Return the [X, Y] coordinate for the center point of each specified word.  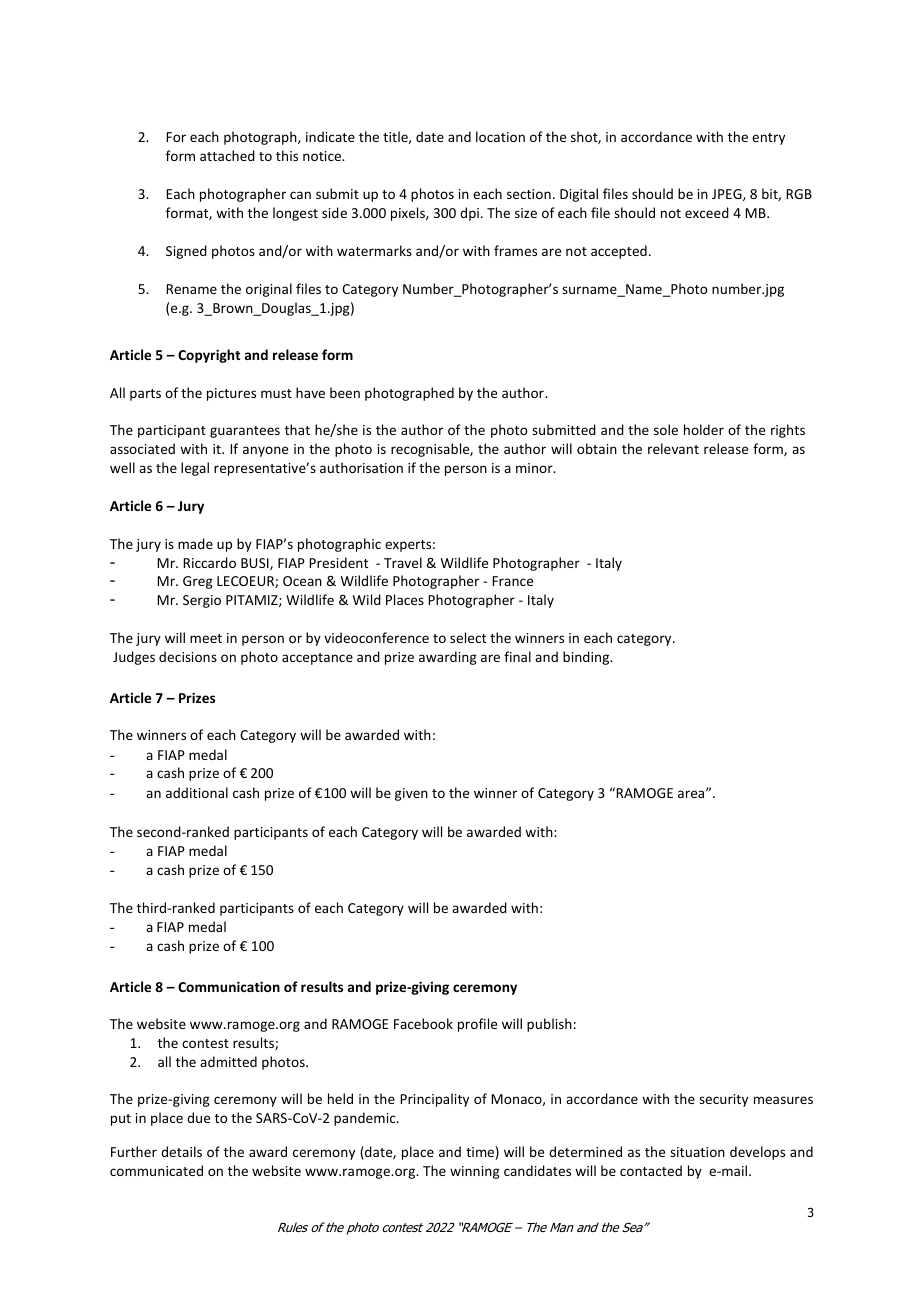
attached [227, 155]
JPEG [728, 195]
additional [197, 792]
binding [587, 658]
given [411, 794]
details [181, 1151]
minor [535, 468]
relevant [673, 448]
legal [195, 469]
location [500, 136]
